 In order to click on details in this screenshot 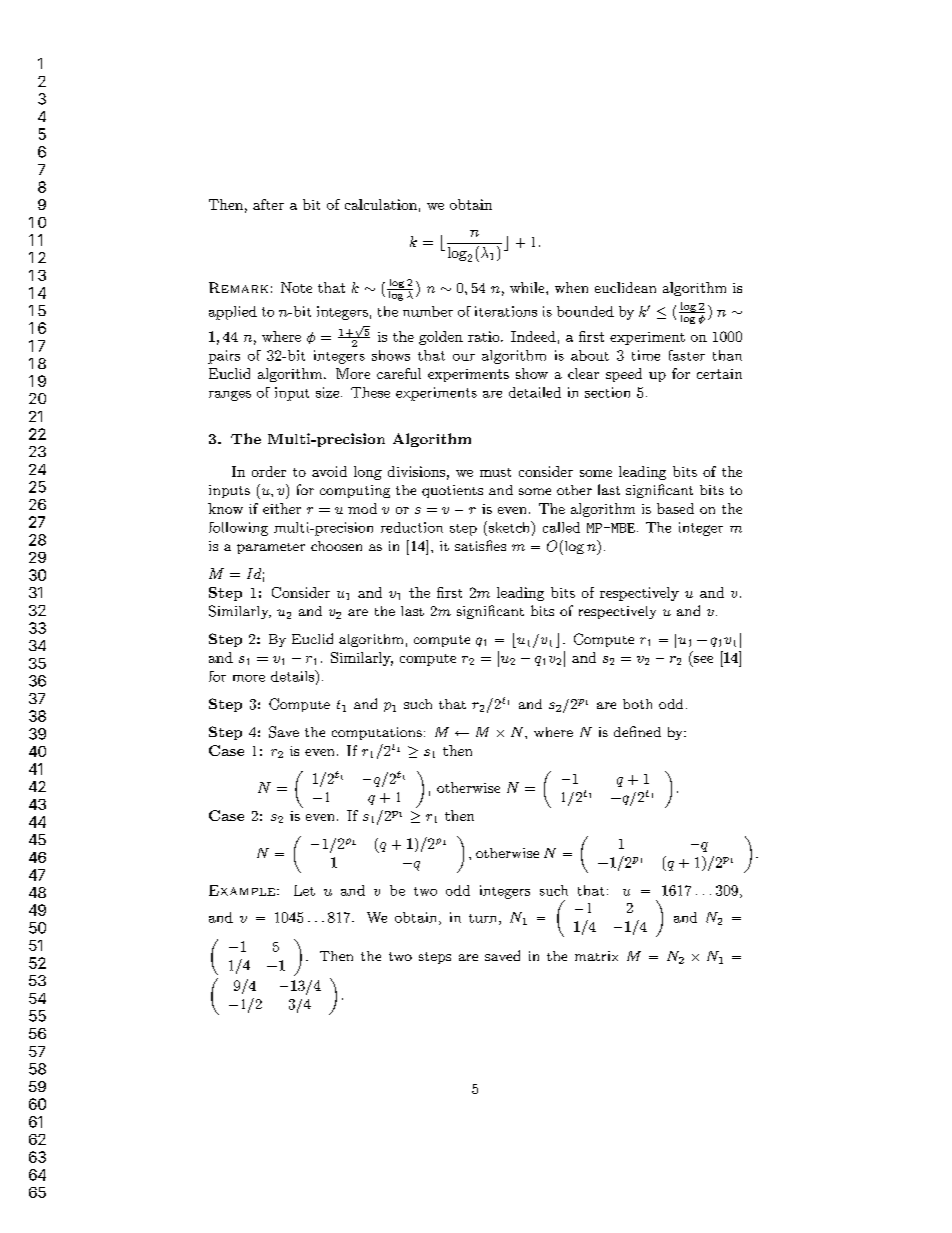, I will do `click(293, 676)`.
